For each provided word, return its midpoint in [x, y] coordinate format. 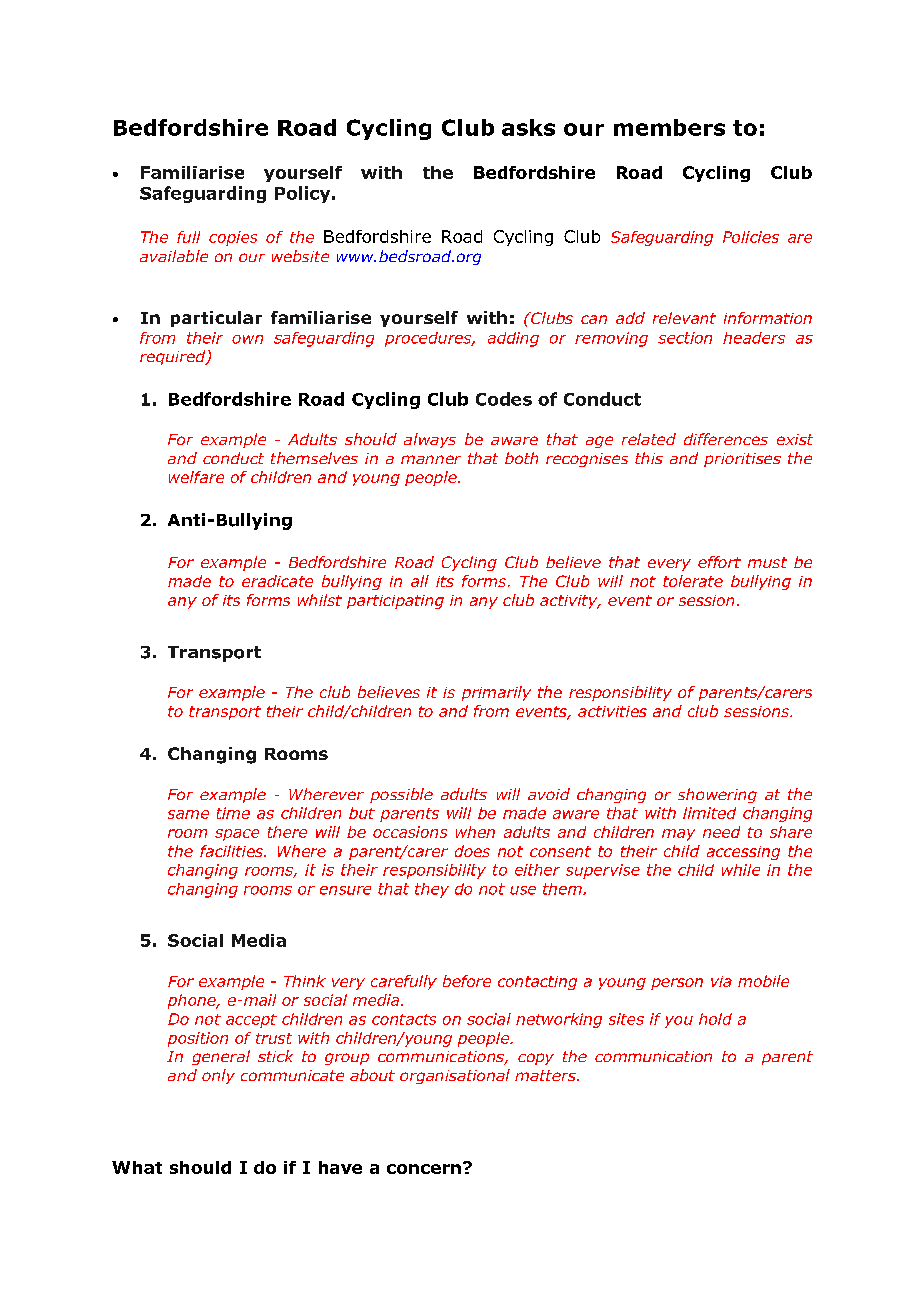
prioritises [742, 460]
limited [709, 813]
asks [528, 127]
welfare [196, 477]
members [669, 127]
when [475, 832]
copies [233, 238]
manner [431, 459]
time [233, 813]
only [218, 1076]
